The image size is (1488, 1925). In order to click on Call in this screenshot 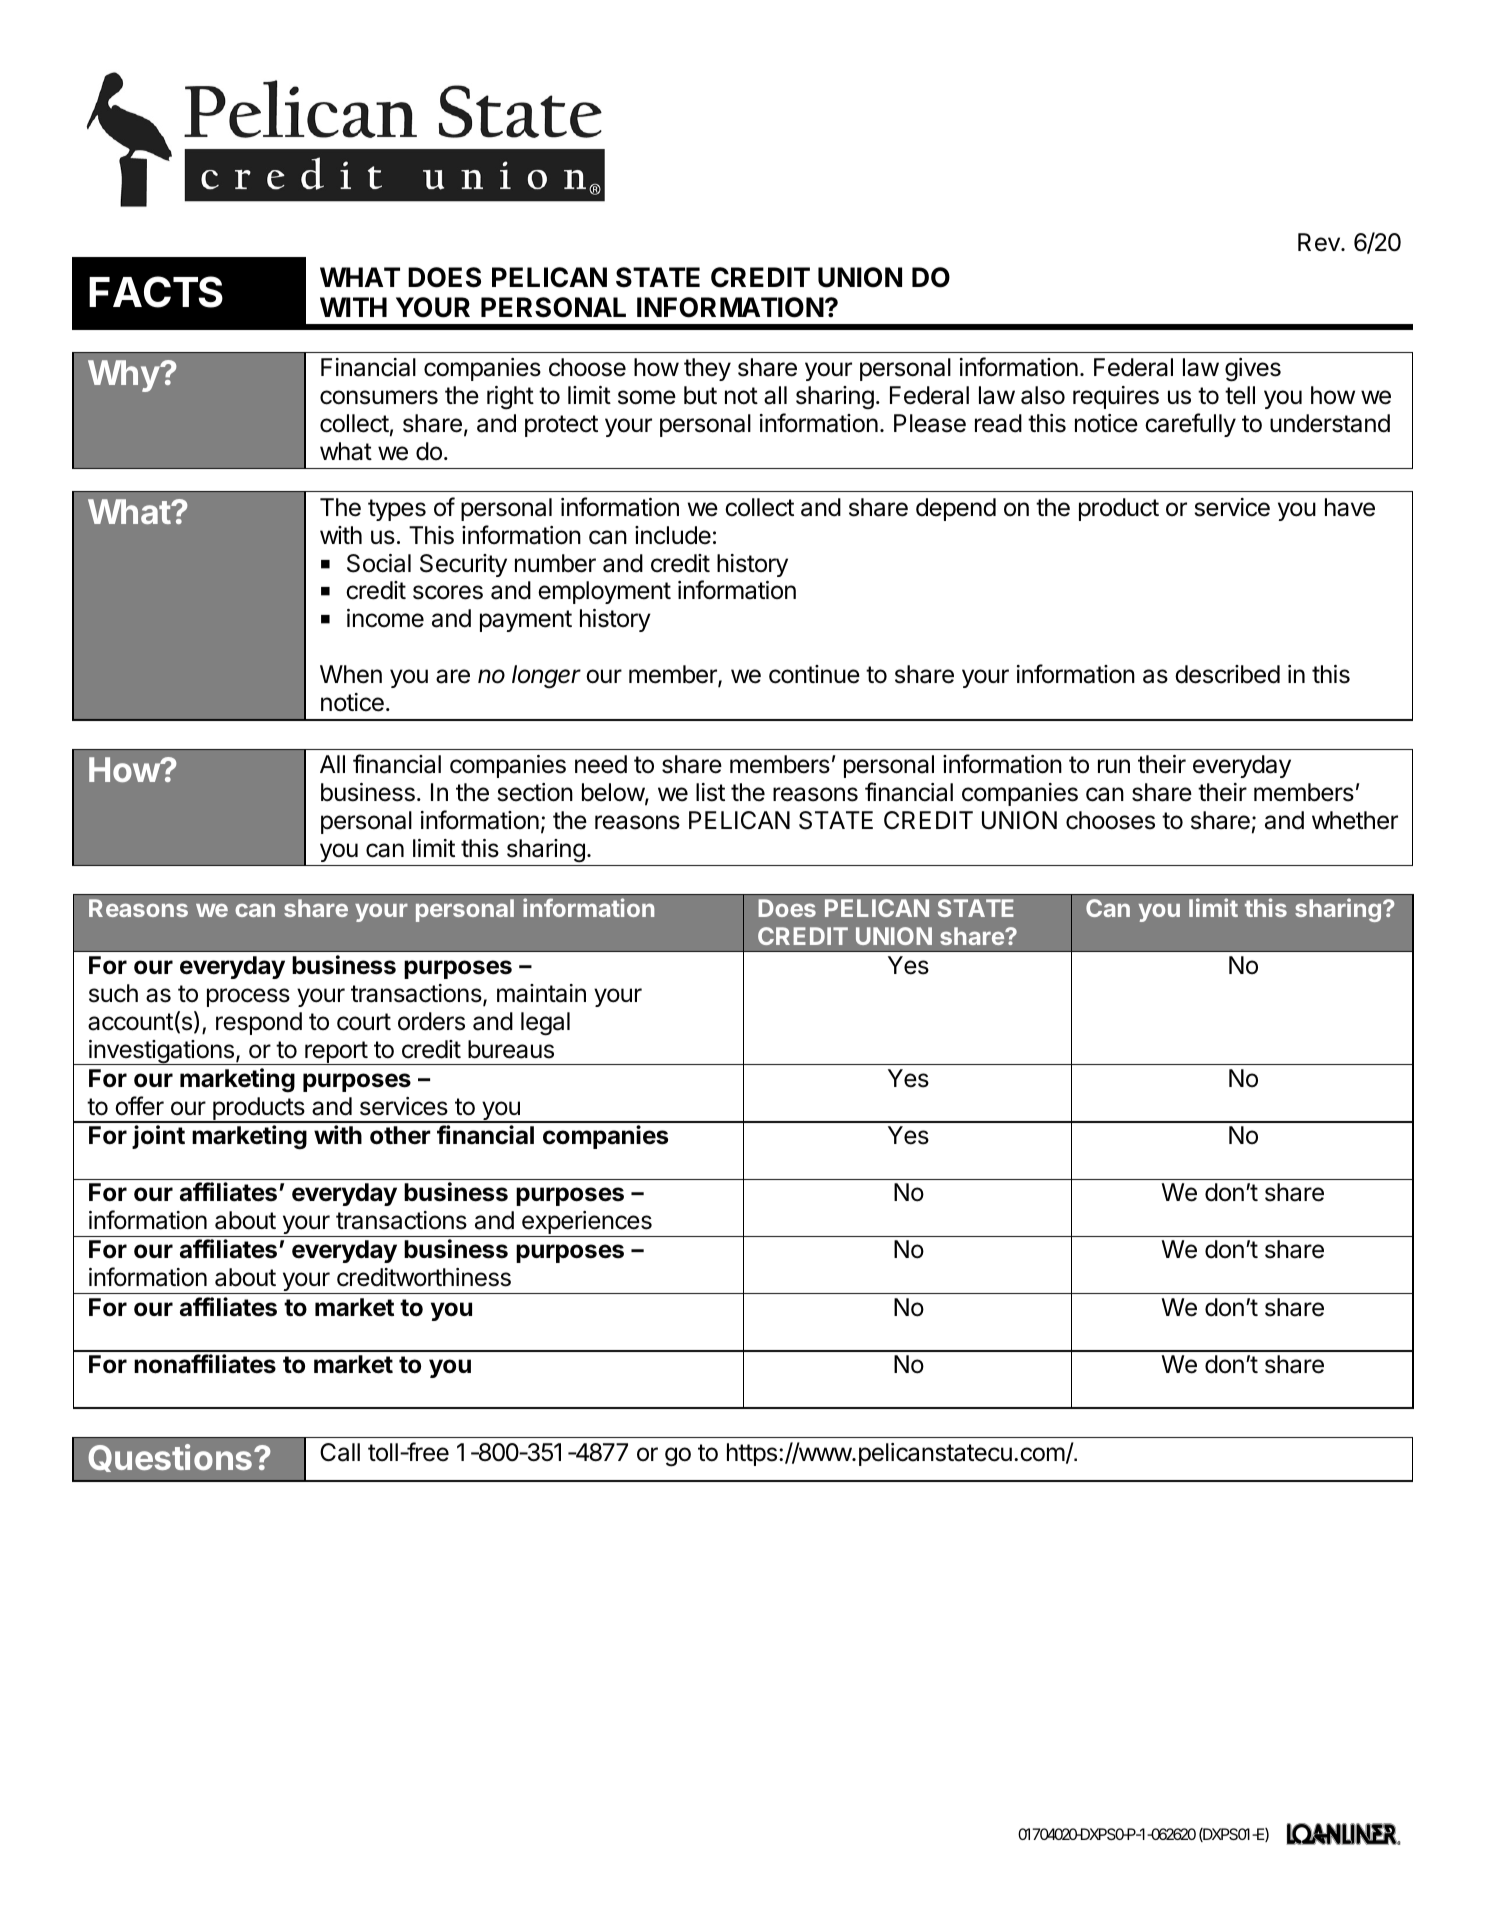, I will do `click(340, 1452)`.
